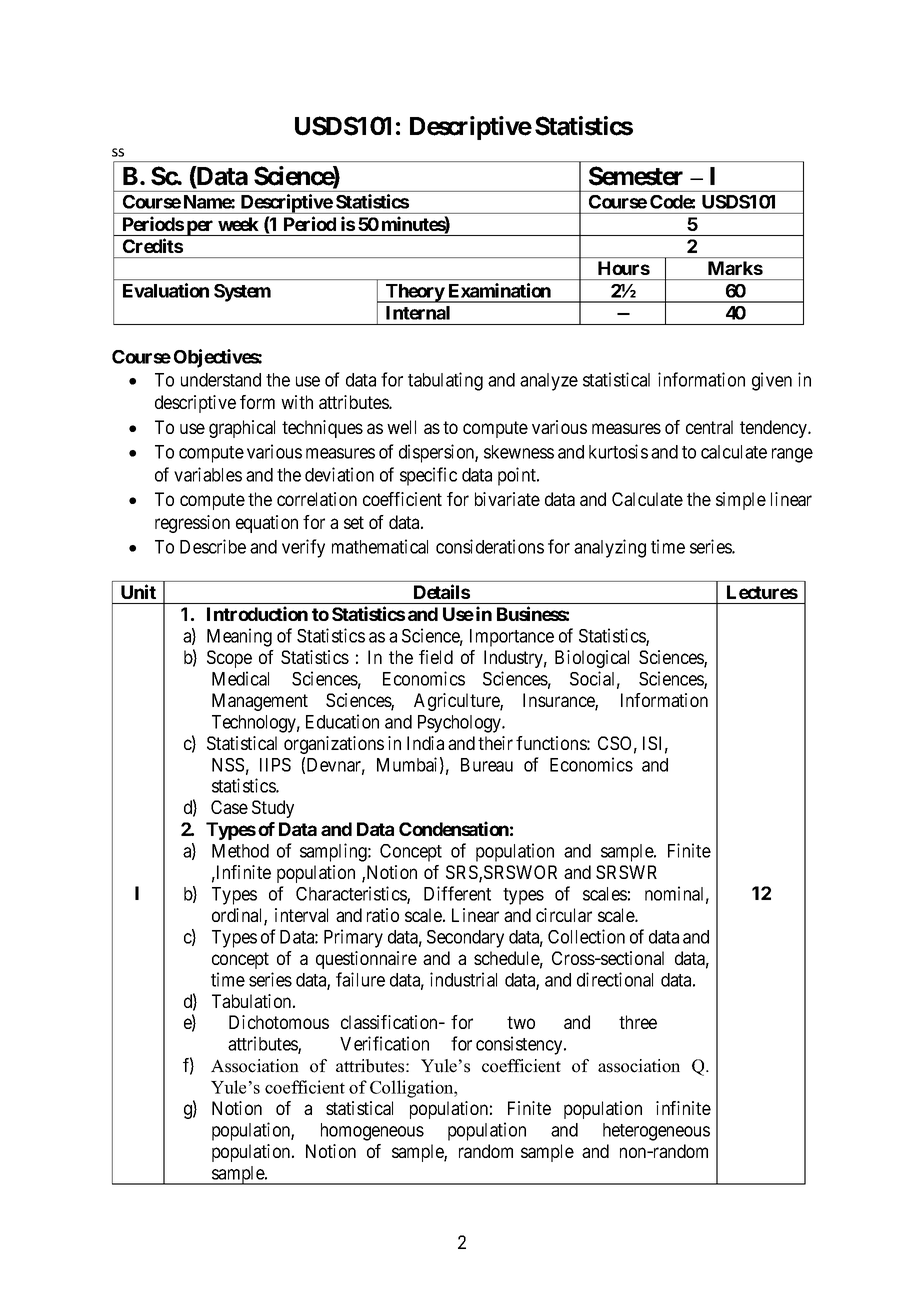  Describe the element at coordinates (238, 224) in the page. I see `week` at that location.
